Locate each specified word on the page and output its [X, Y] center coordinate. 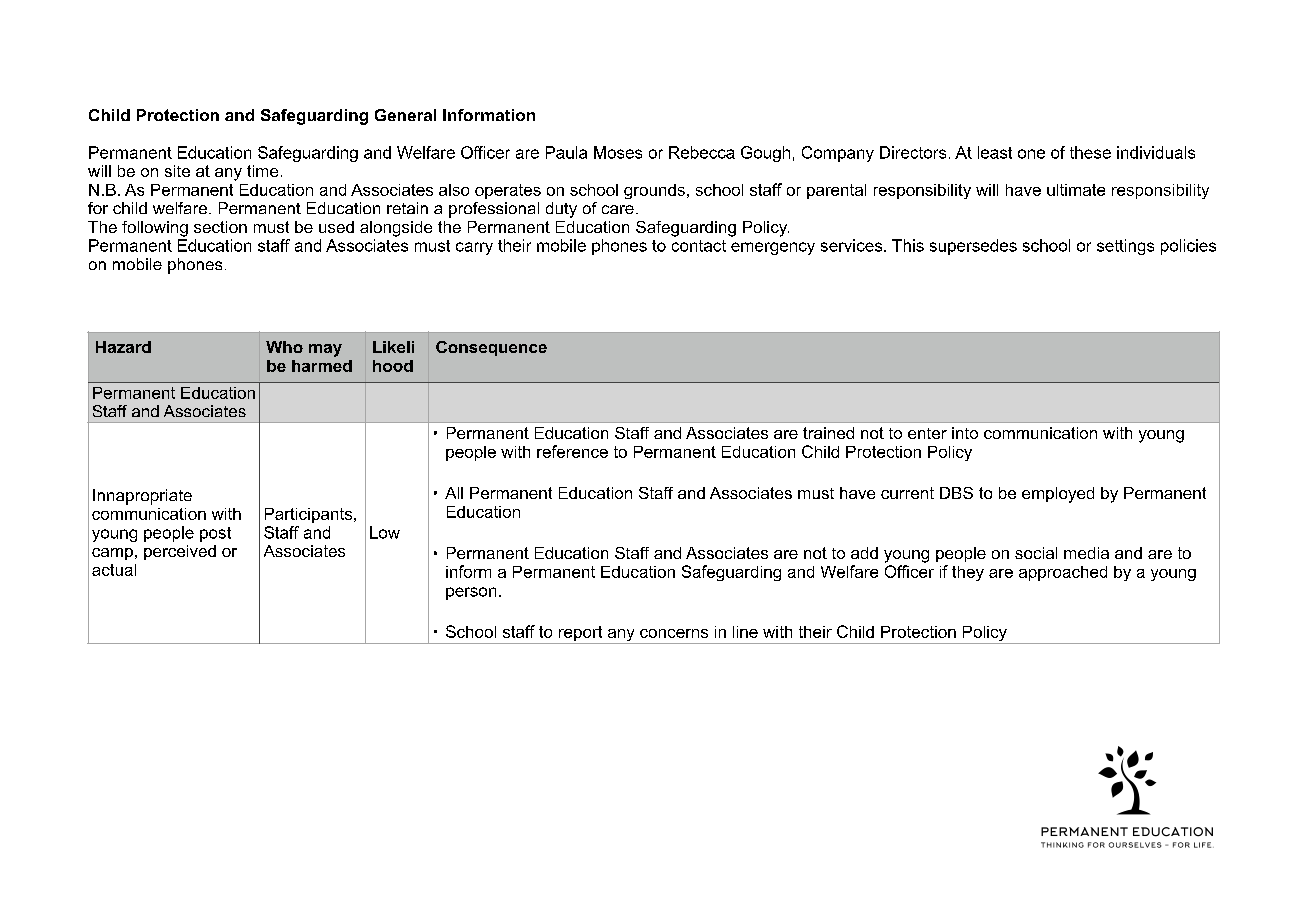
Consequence [491, 348]
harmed [322, 366]
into [965, 433]
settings [1125, 247]
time [262, 171]
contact [699, 246]
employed [1058, 495]
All [454, 493]
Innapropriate [142, 497]
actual [114, 570]
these [1090, 152]
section [220, 227]
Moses [618, 152]
